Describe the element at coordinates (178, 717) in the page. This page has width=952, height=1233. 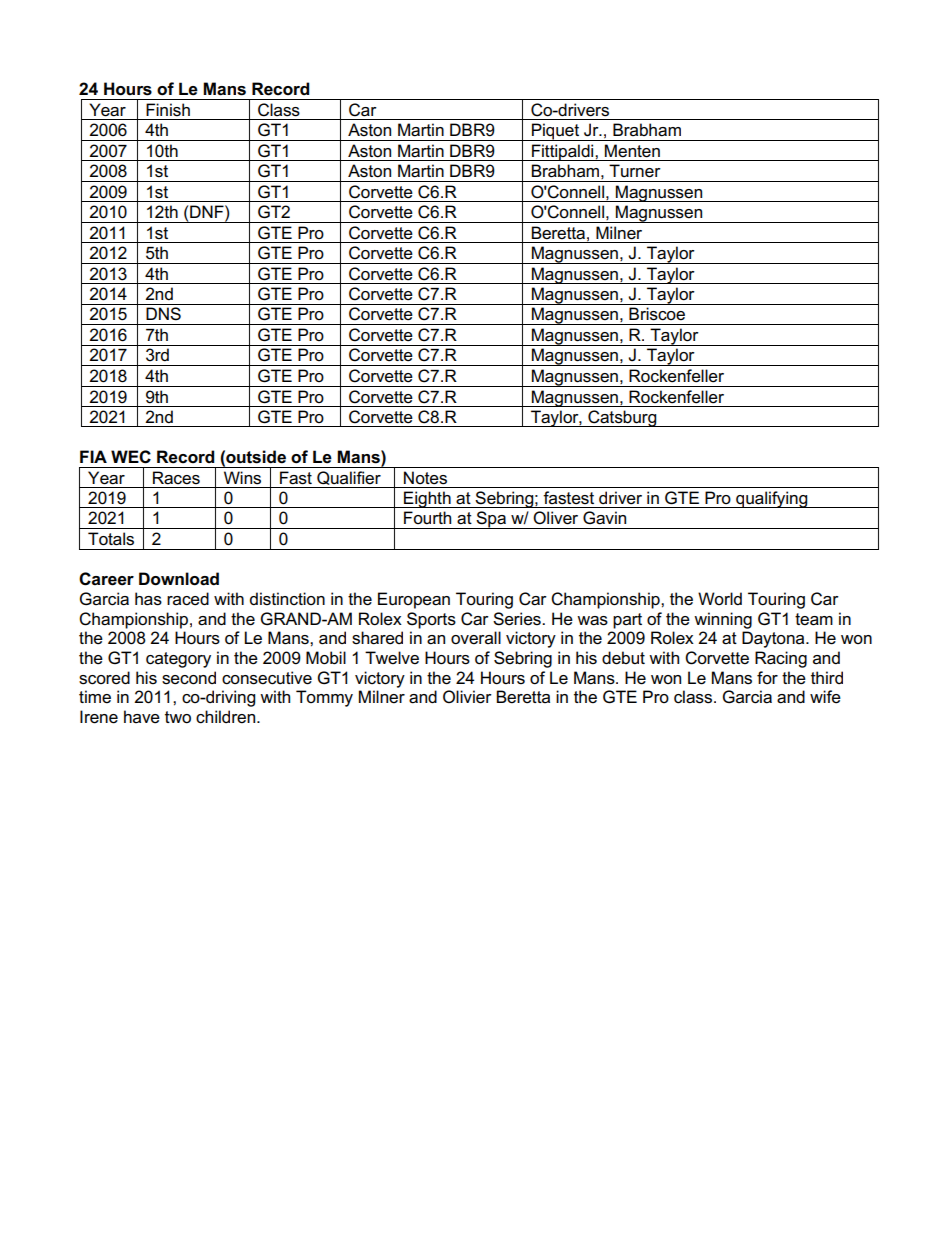
I see `two` at that location.
